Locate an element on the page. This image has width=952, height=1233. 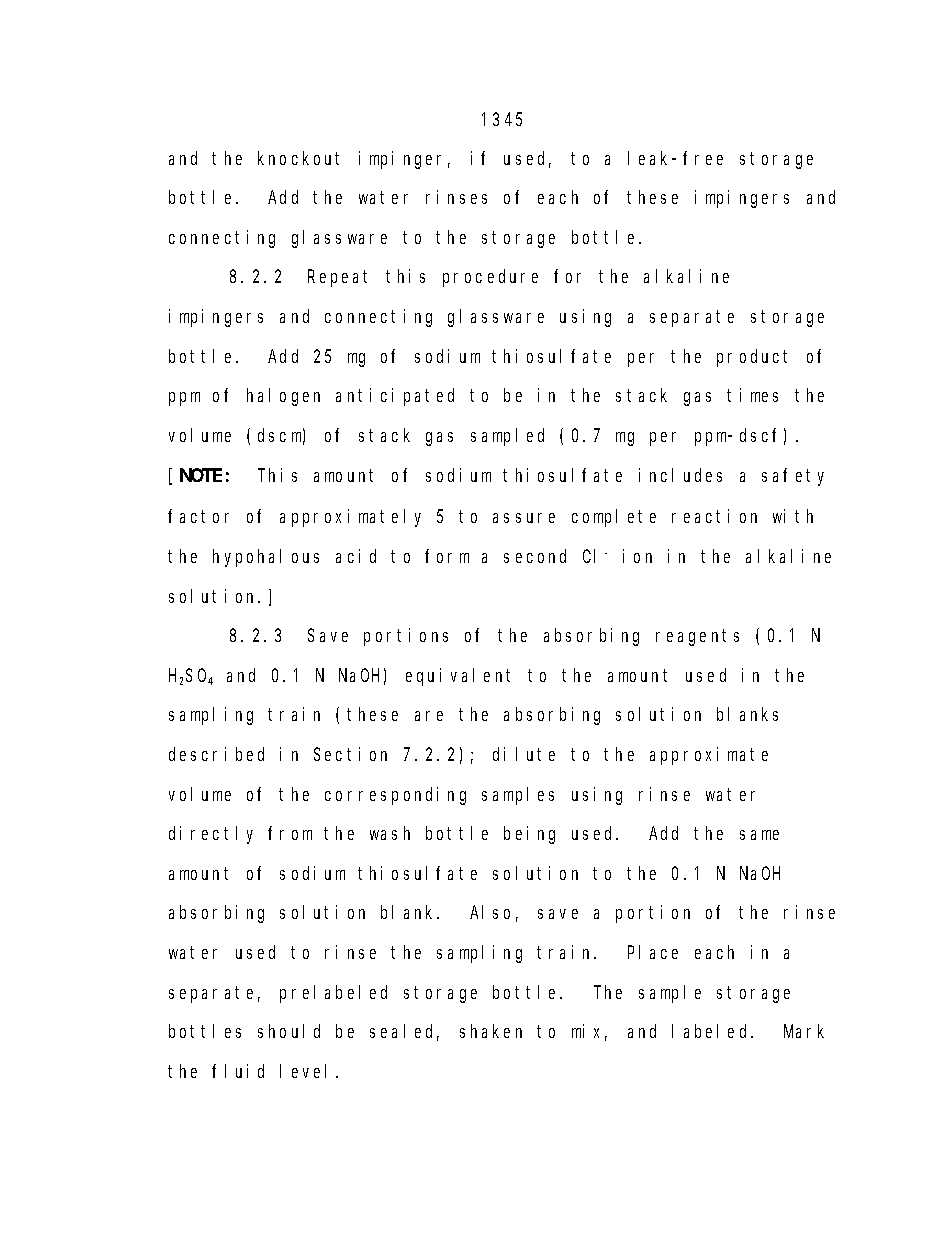
level is located at coordinates (308, 1071).
